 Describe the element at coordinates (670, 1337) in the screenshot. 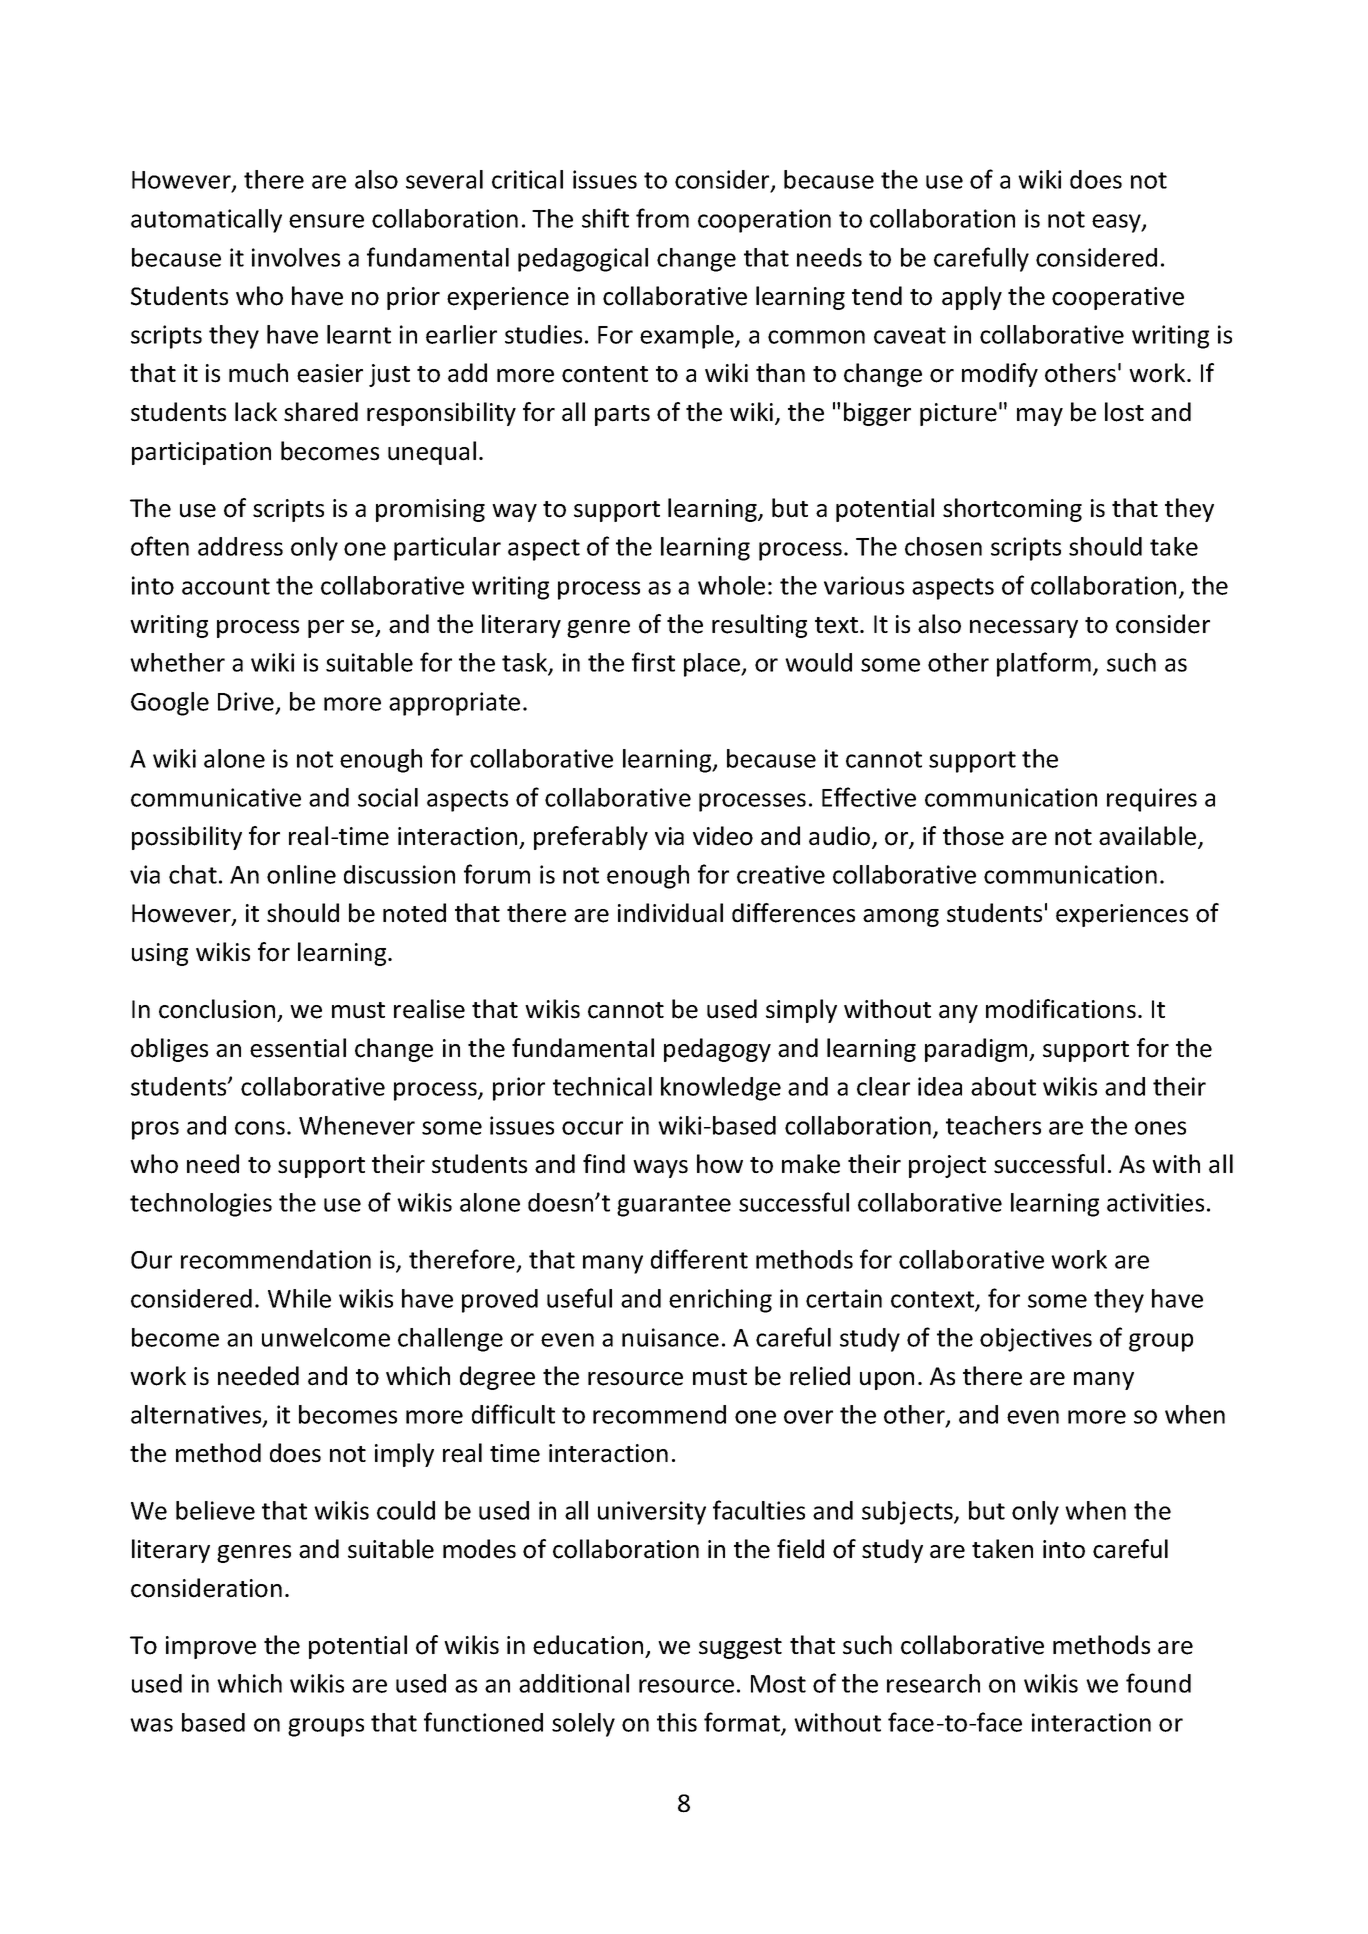

I see `nuisance` at that location.
